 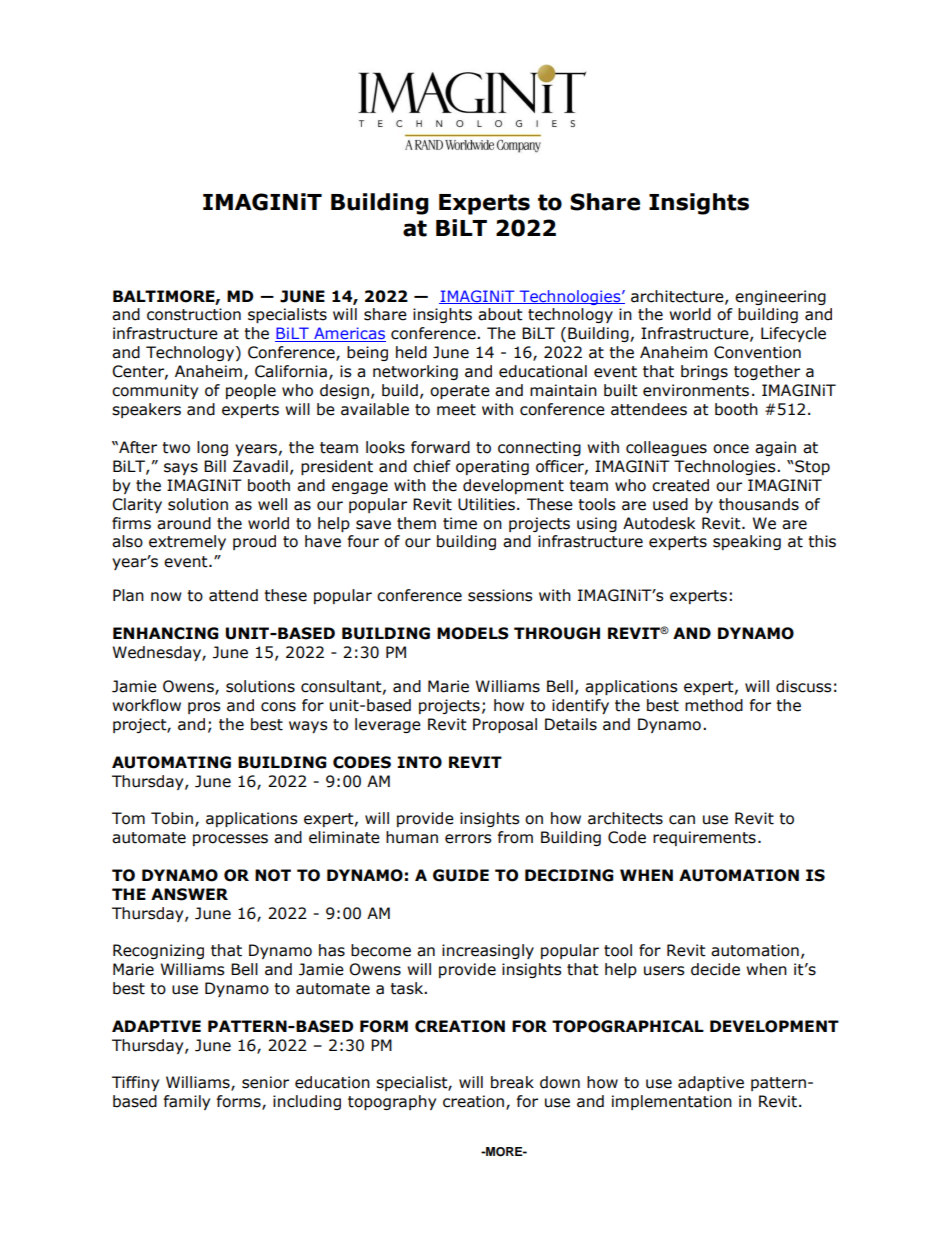 What do you see at coordinates (461, 875) in the screenshot?
I see `GUIDE` at bounding box center [461, 875].
